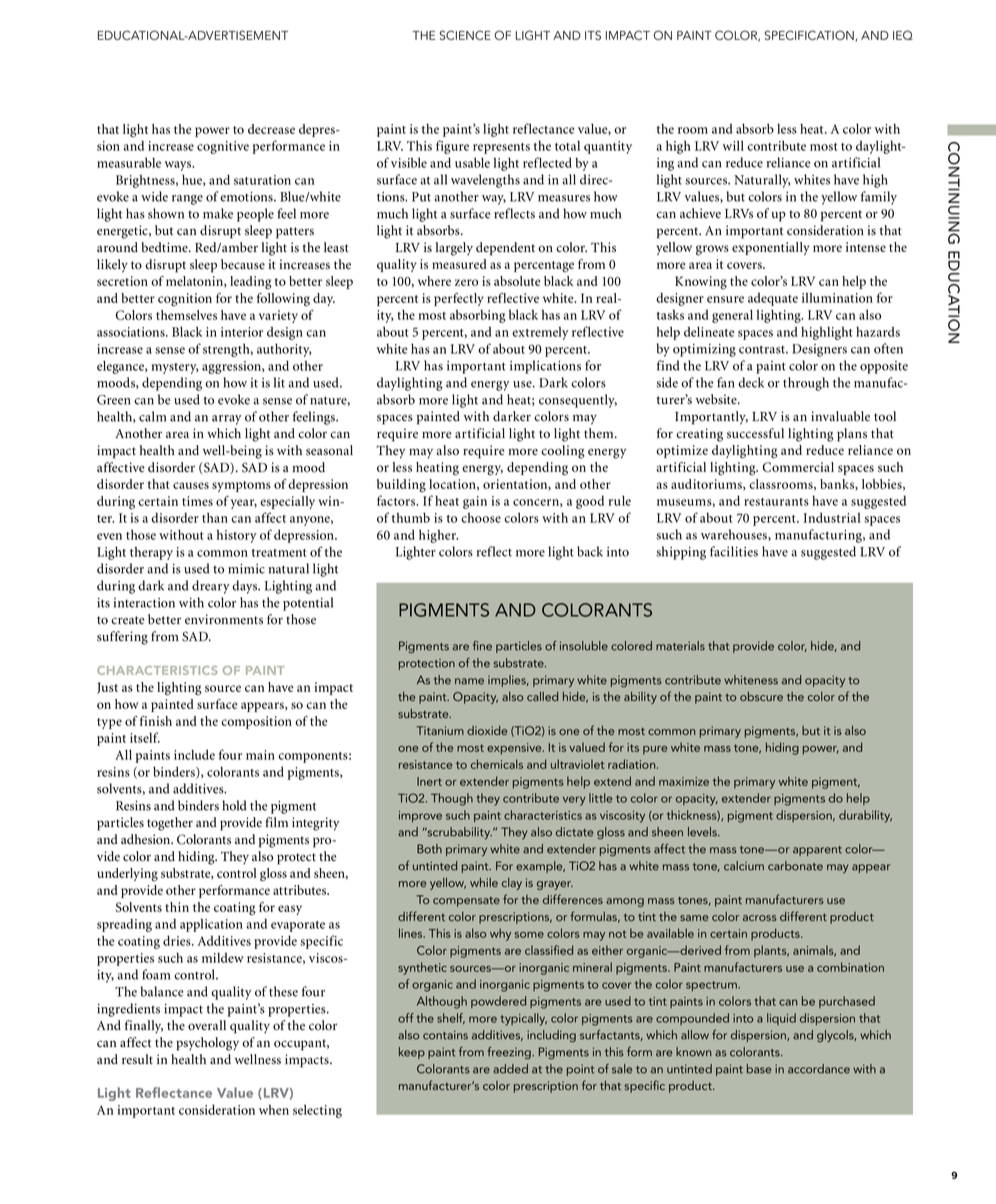 This image has width=996, height=1204. What do you see at coordinates (207, 1044) in the image?
I see `psychology` at bounding box center [207, 1044].
